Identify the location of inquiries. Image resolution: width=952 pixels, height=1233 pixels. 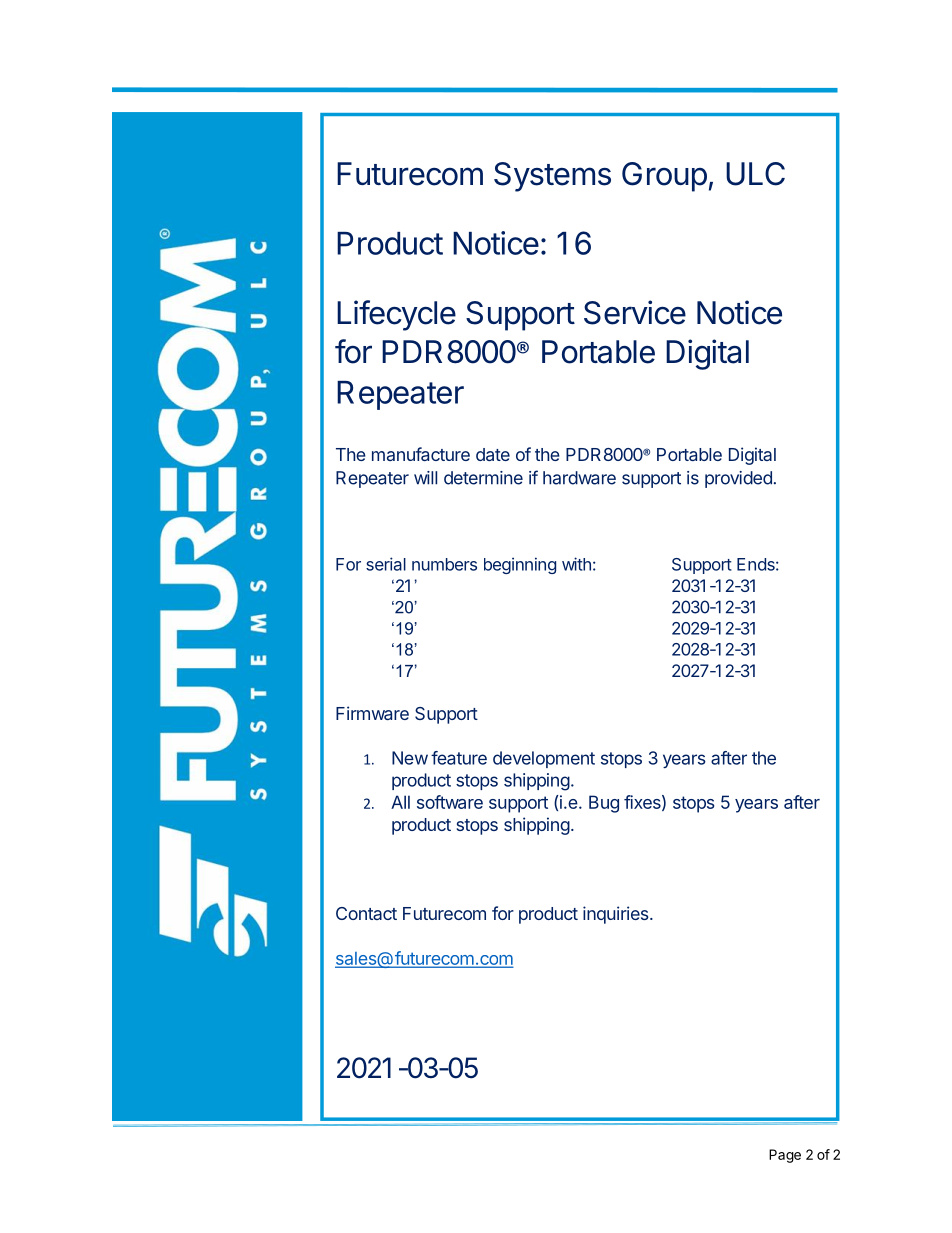
(617, 915).
